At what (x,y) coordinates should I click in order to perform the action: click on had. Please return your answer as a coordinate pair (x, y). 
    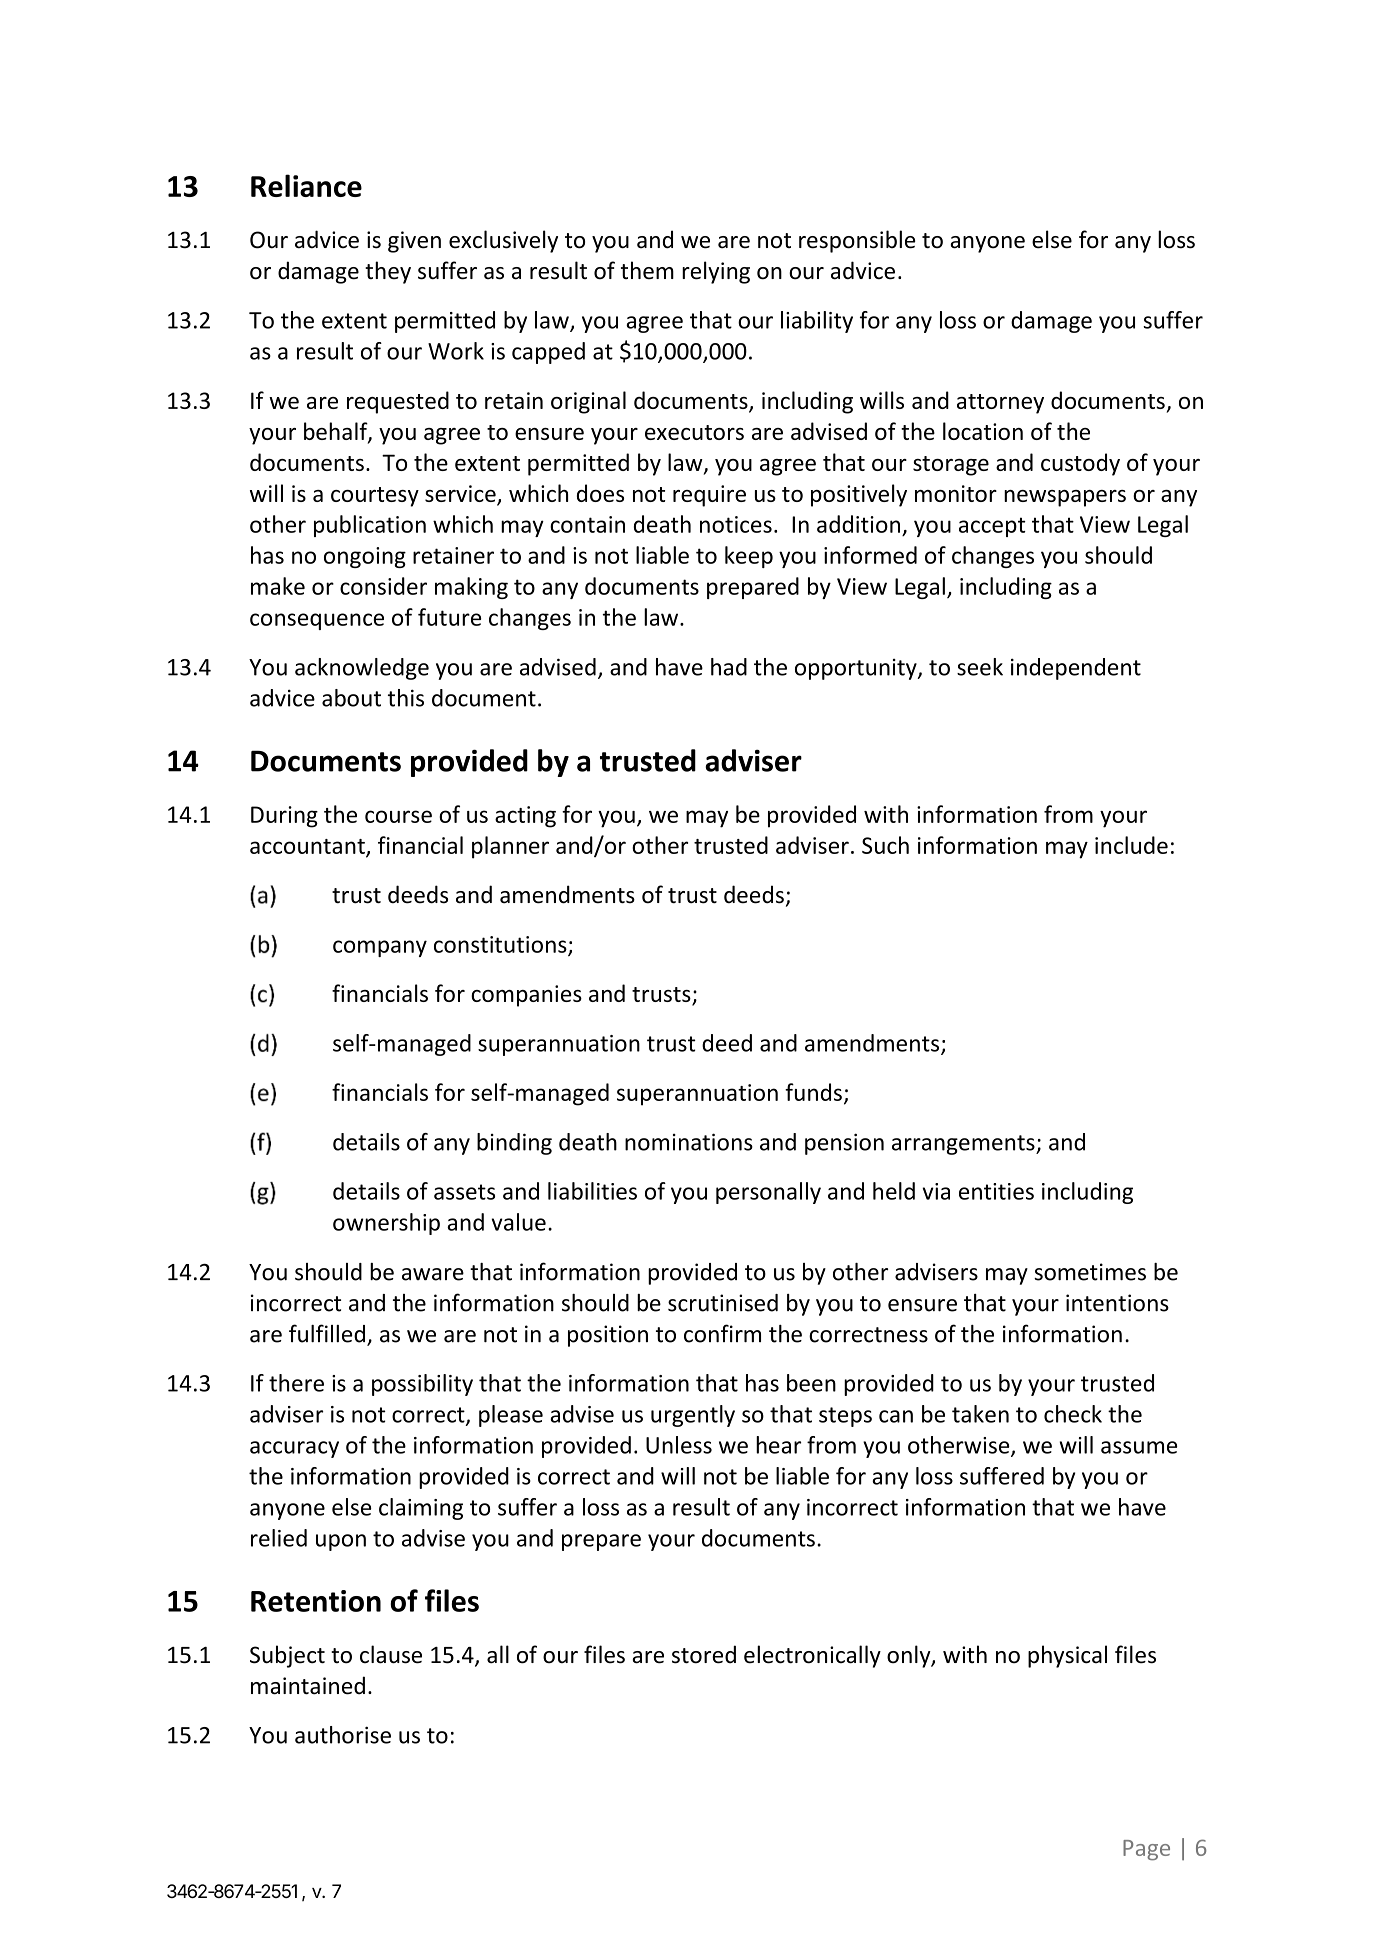
    Looking at the image, I should click on (729, 667).
